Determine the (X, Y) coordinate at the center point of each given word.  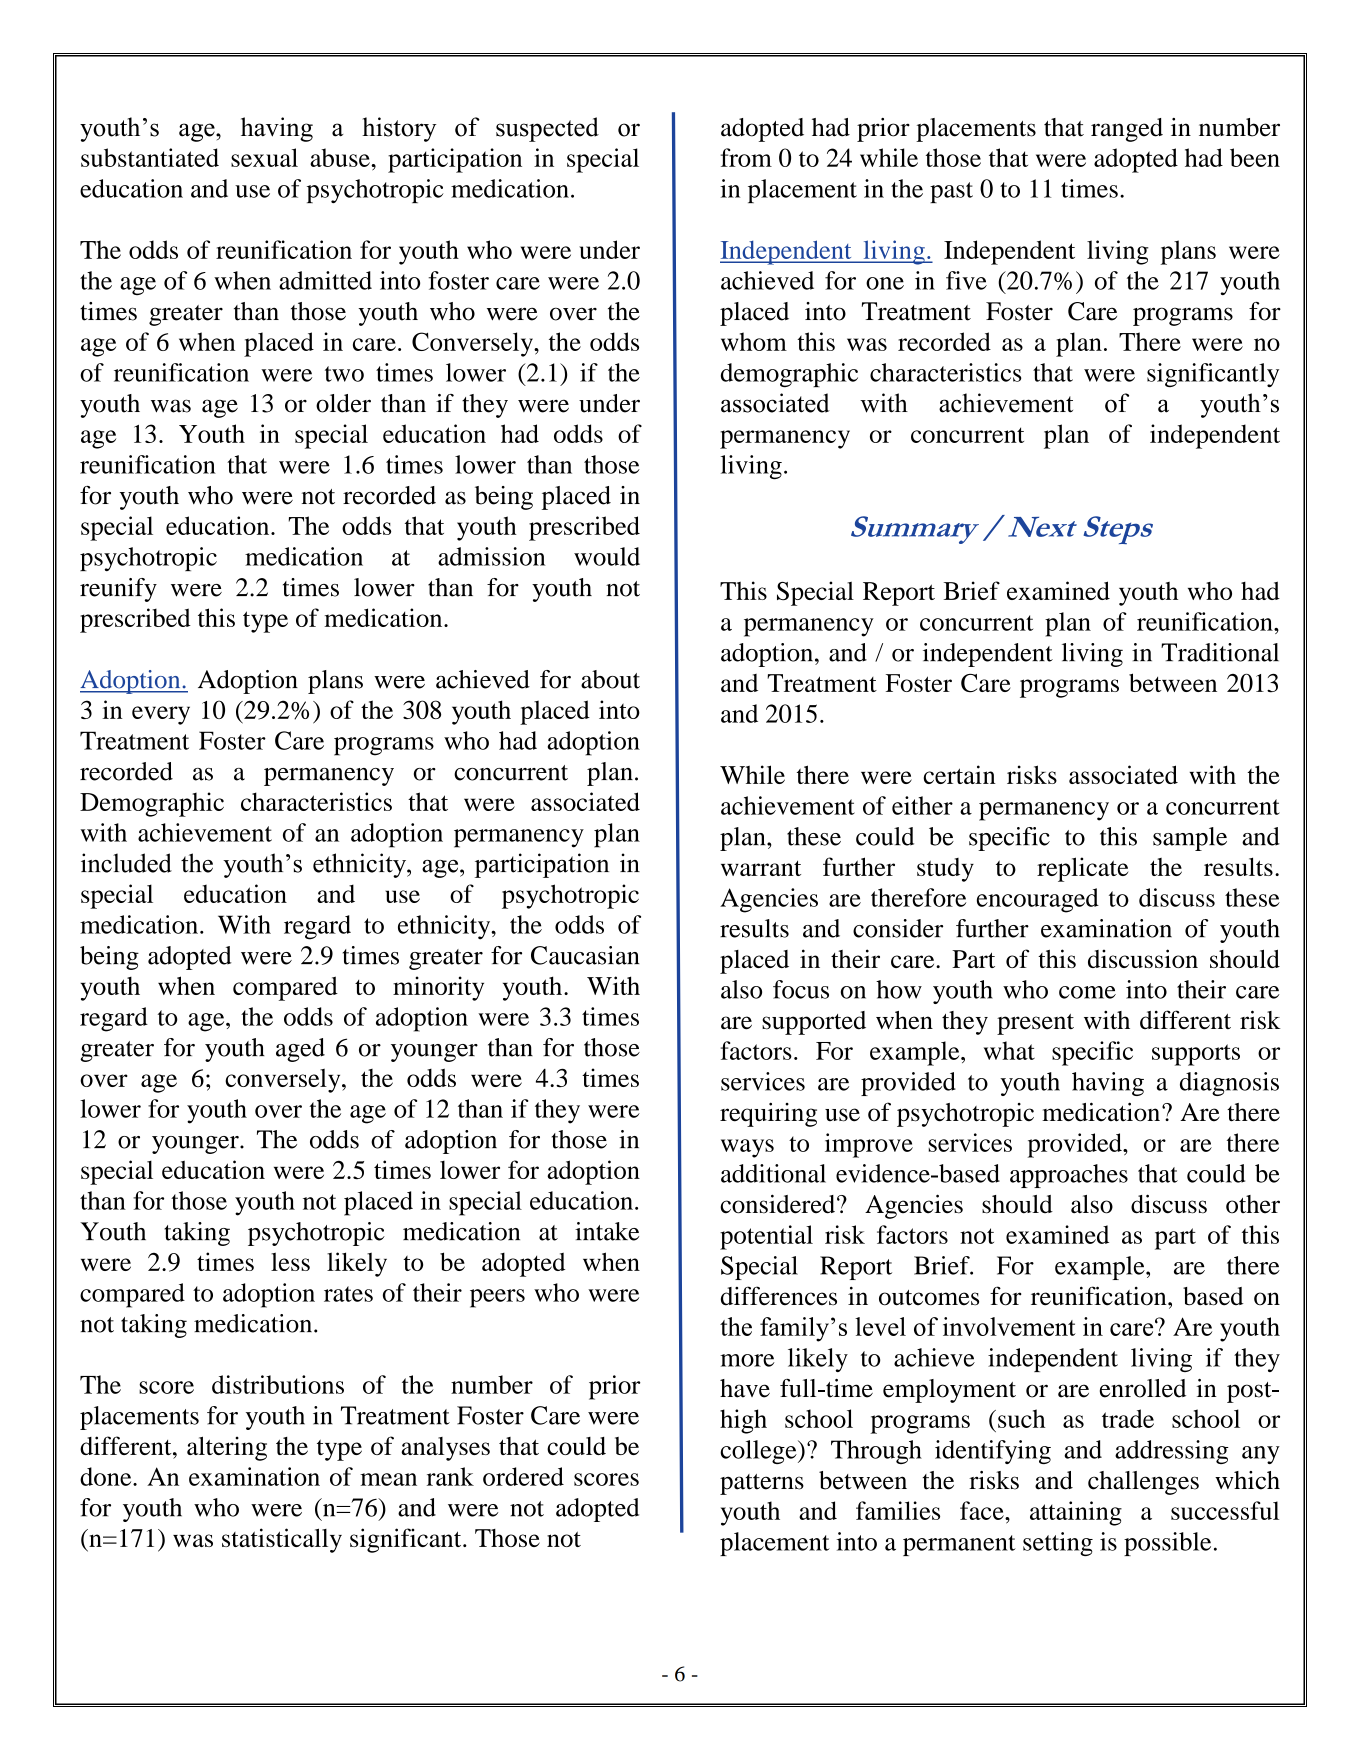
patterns (762, 1484)
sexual (264, 157)
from (746, 157)
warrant (761, 868)
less (290, 1261)
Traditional (1220, 652)
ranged (1127, 130)
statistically (282, 1540)
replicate (1082, 869)
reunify (118, 590)
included (126, 863)
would (607, 556)
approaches (1069, 1176)
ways (747, 1148)
